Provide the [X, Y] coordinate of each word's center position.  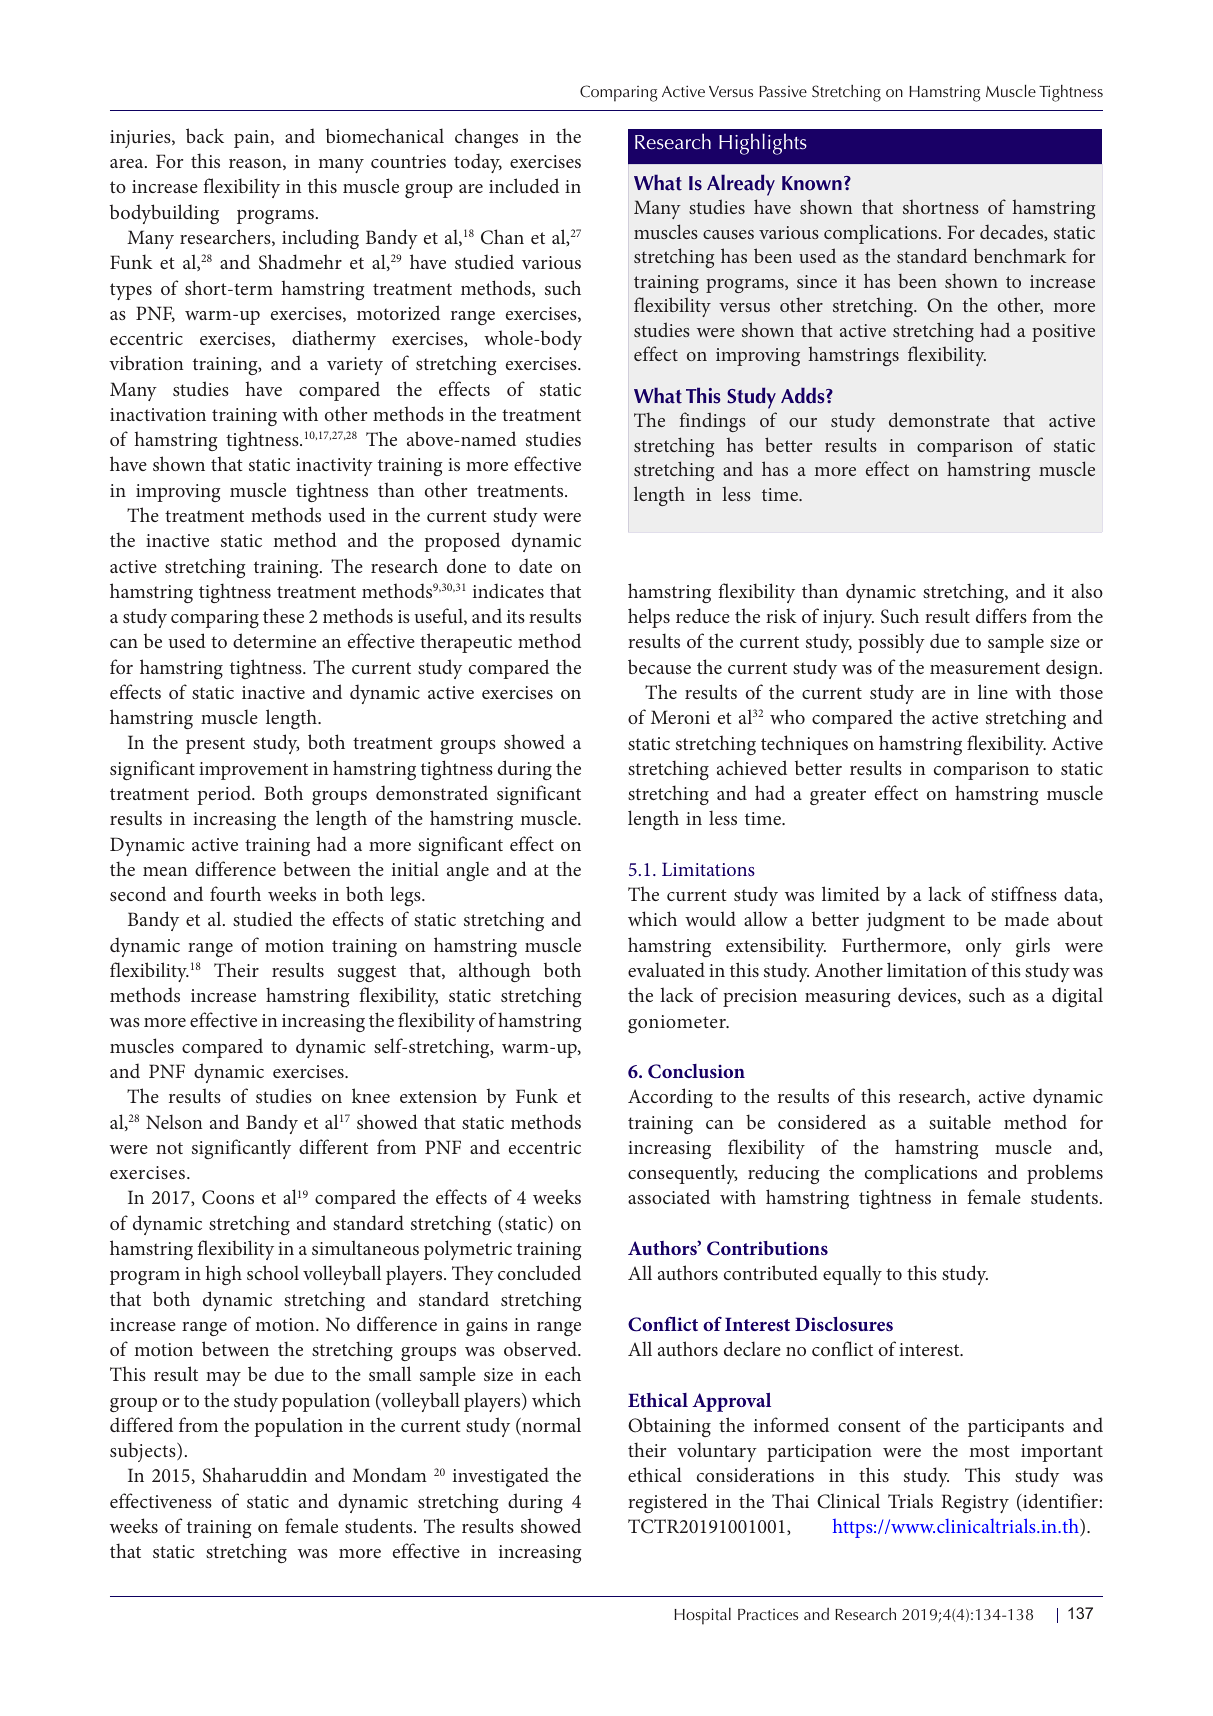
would [710, 918]
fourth [235, 893]
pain [253, 139]
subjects [144, 1452]
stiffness [1024, 893]
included [524, 185]
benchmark [1020, 255]
